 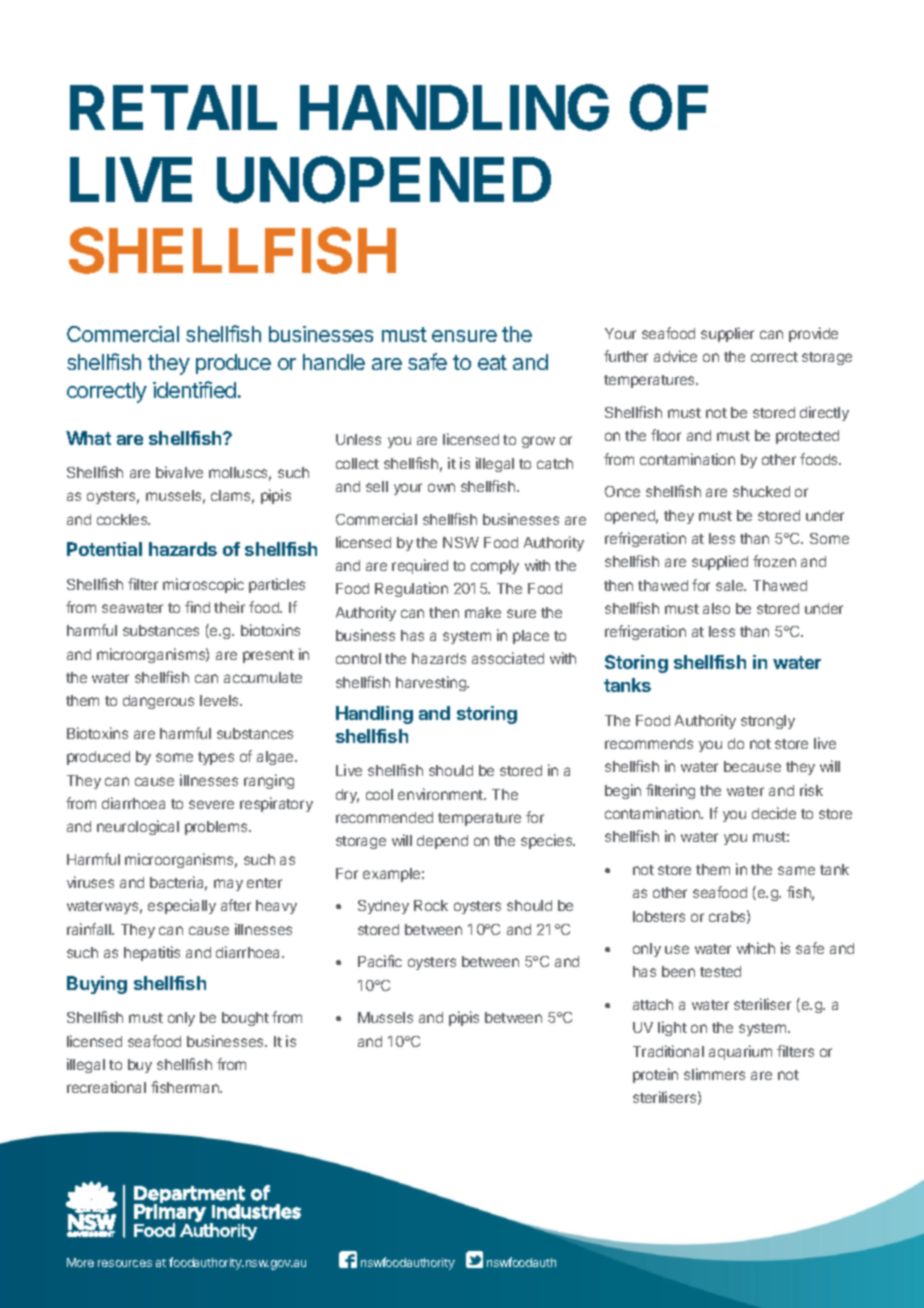 What do you see at coordinates (173, 107) in the image?
I see `RETAIL` at bounding box center [173, 107].
